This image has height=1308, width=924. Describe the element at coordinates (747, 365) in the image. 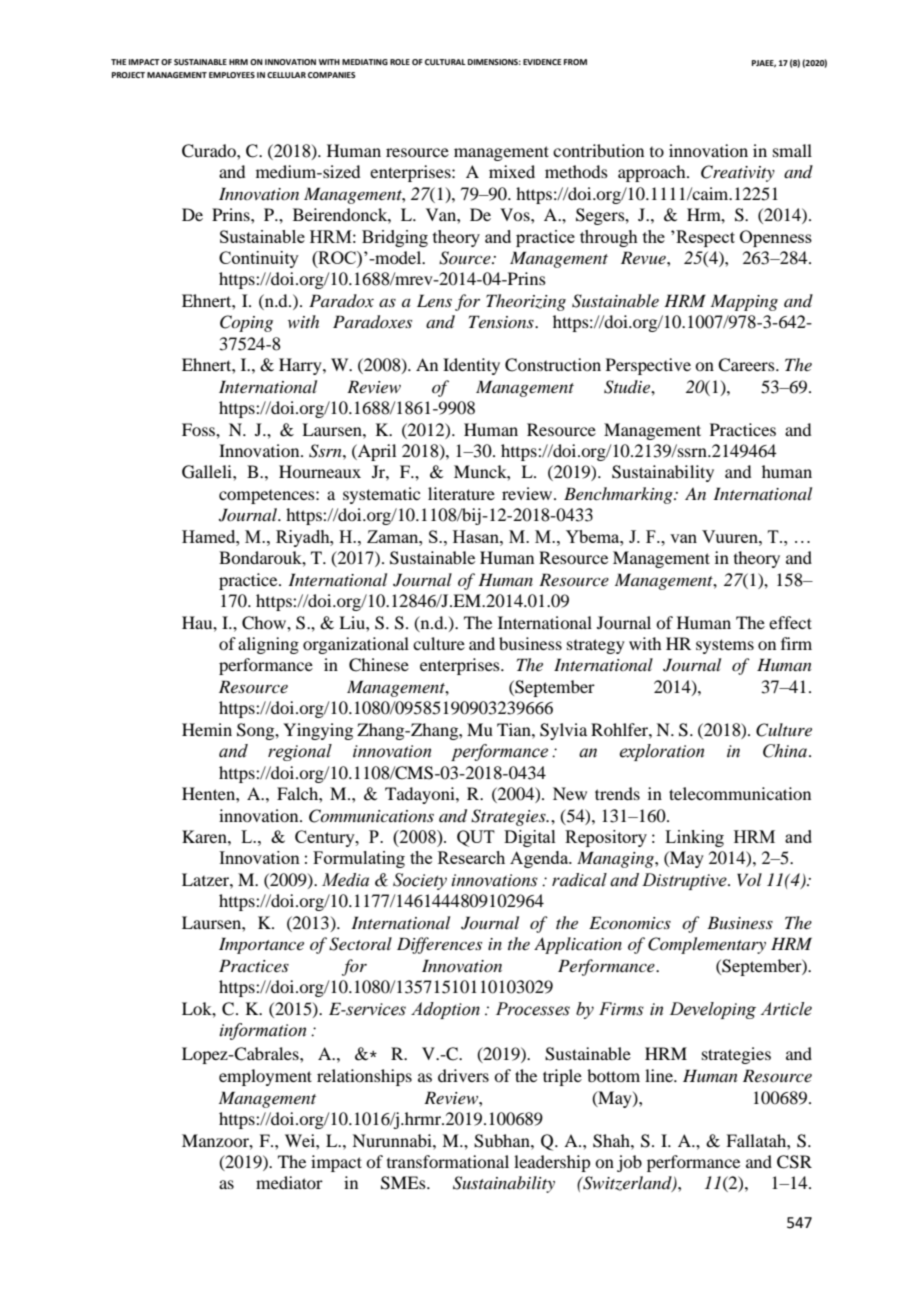

I see `Careers` at that location.
